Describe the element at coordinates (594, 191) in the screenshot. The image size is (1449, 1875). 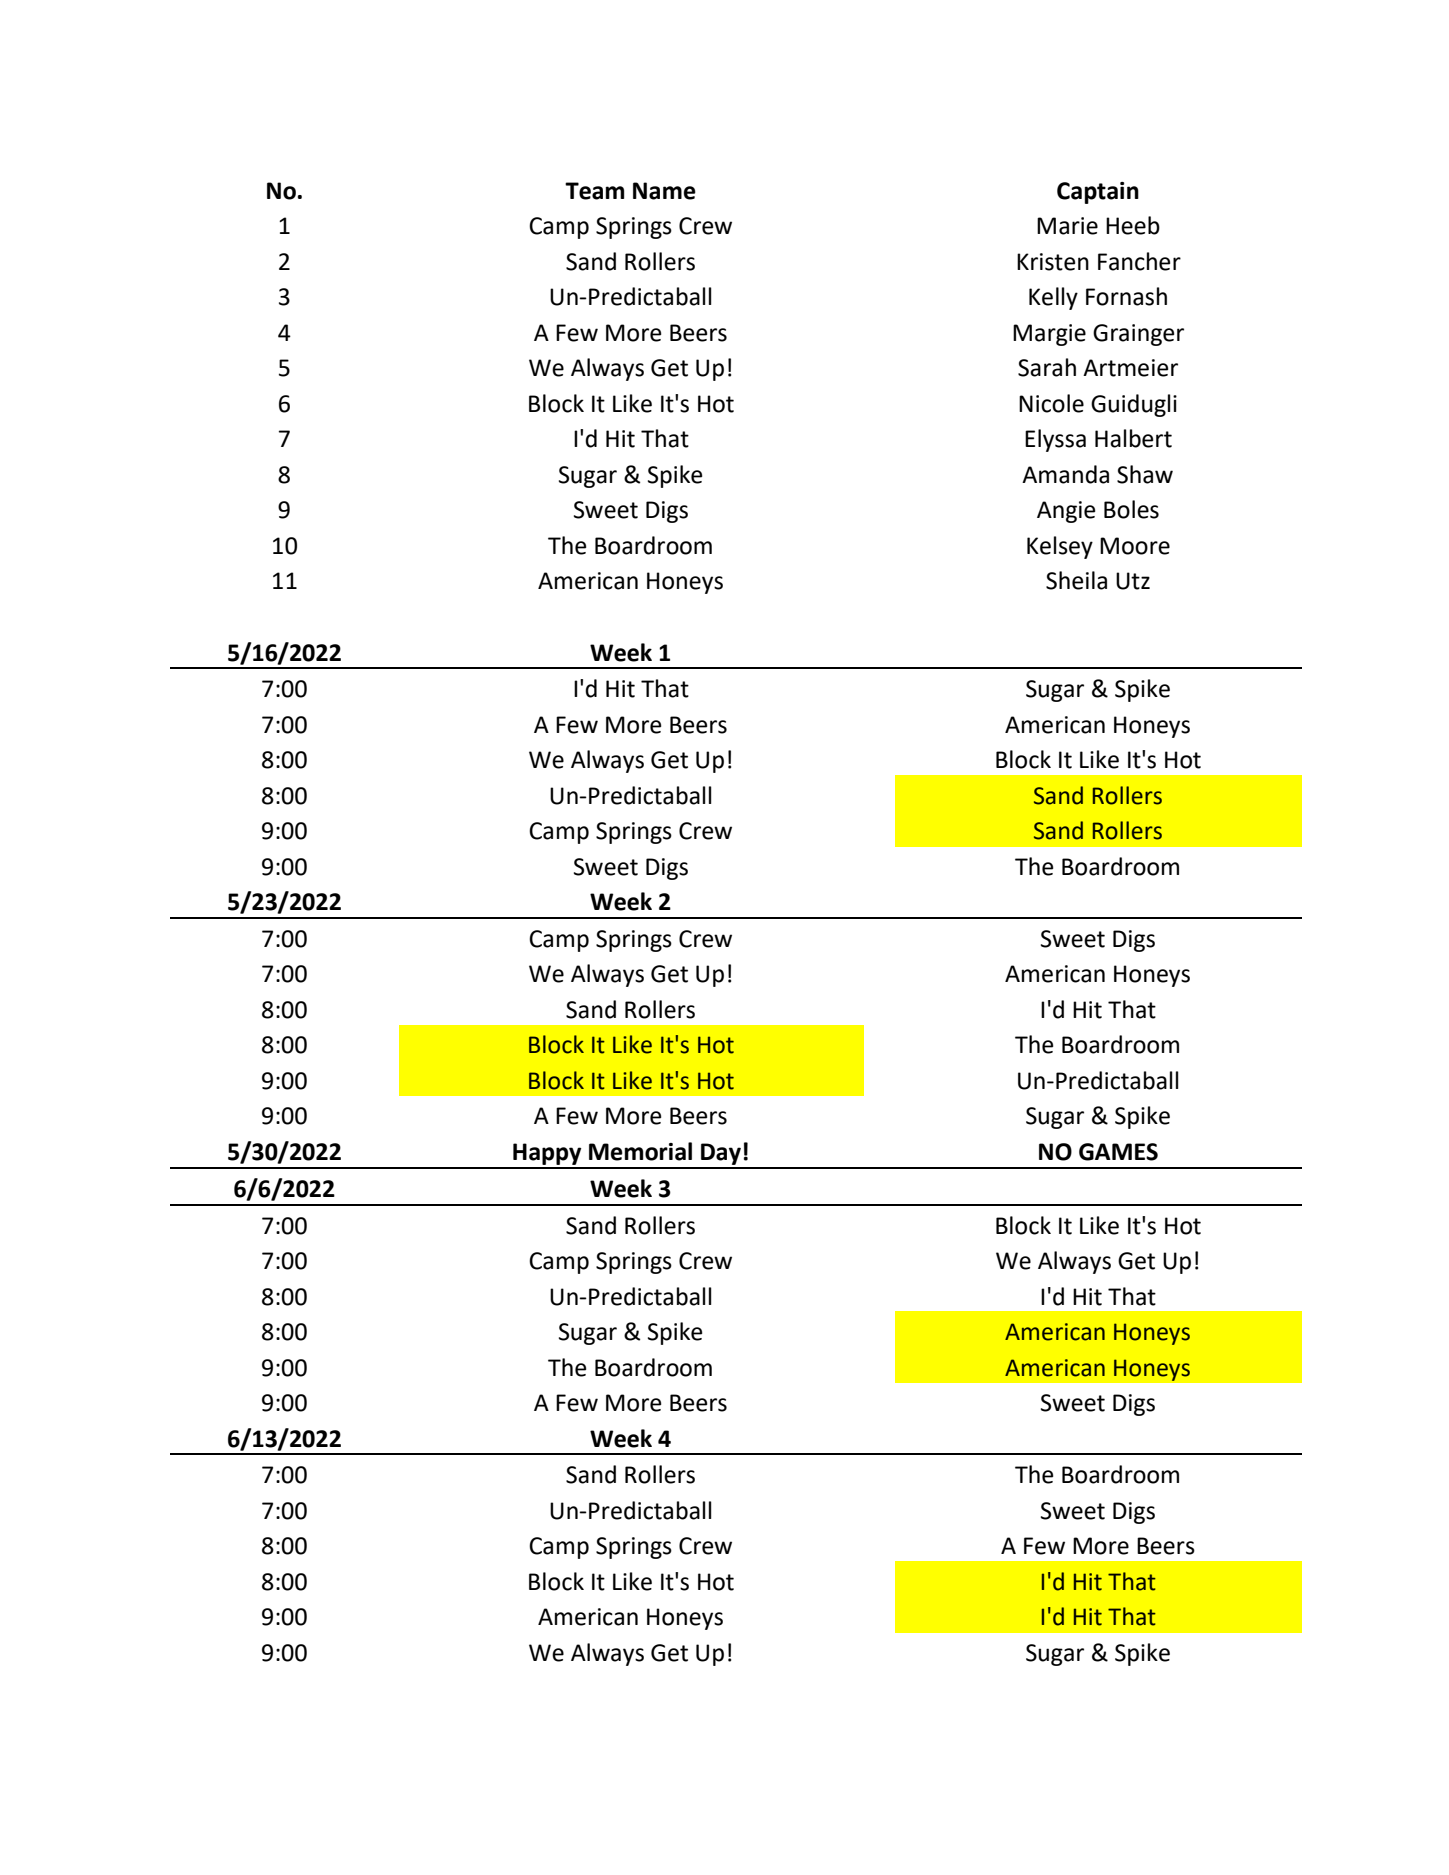
I see `Team` at that location.
